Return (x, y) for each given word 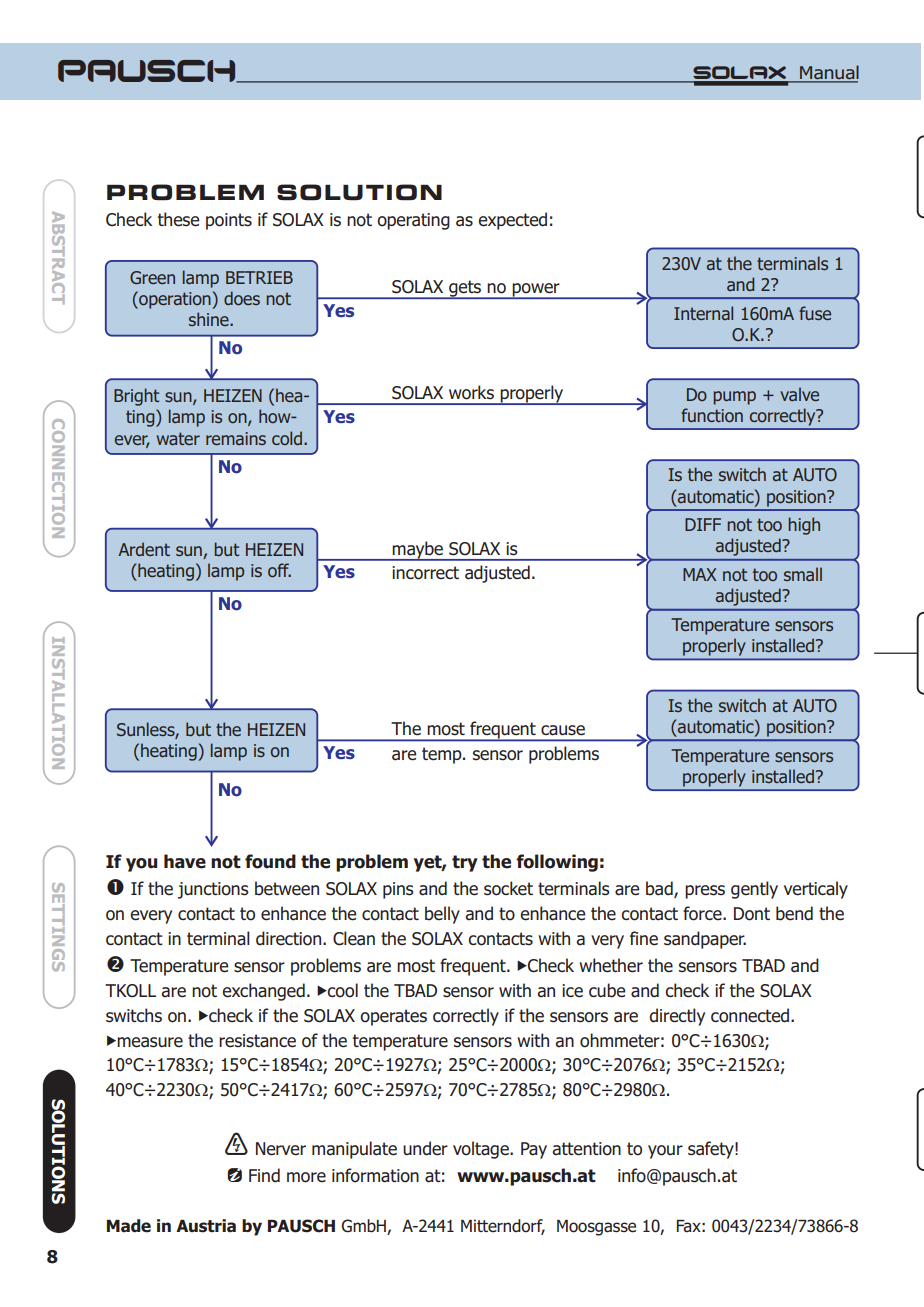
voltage (482, 1150)
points (229, 221)
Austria (206, 1226)
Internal (703, 313)
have (185, 861)
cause (563, 730)
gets (465, 289)
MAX (699, 574)
